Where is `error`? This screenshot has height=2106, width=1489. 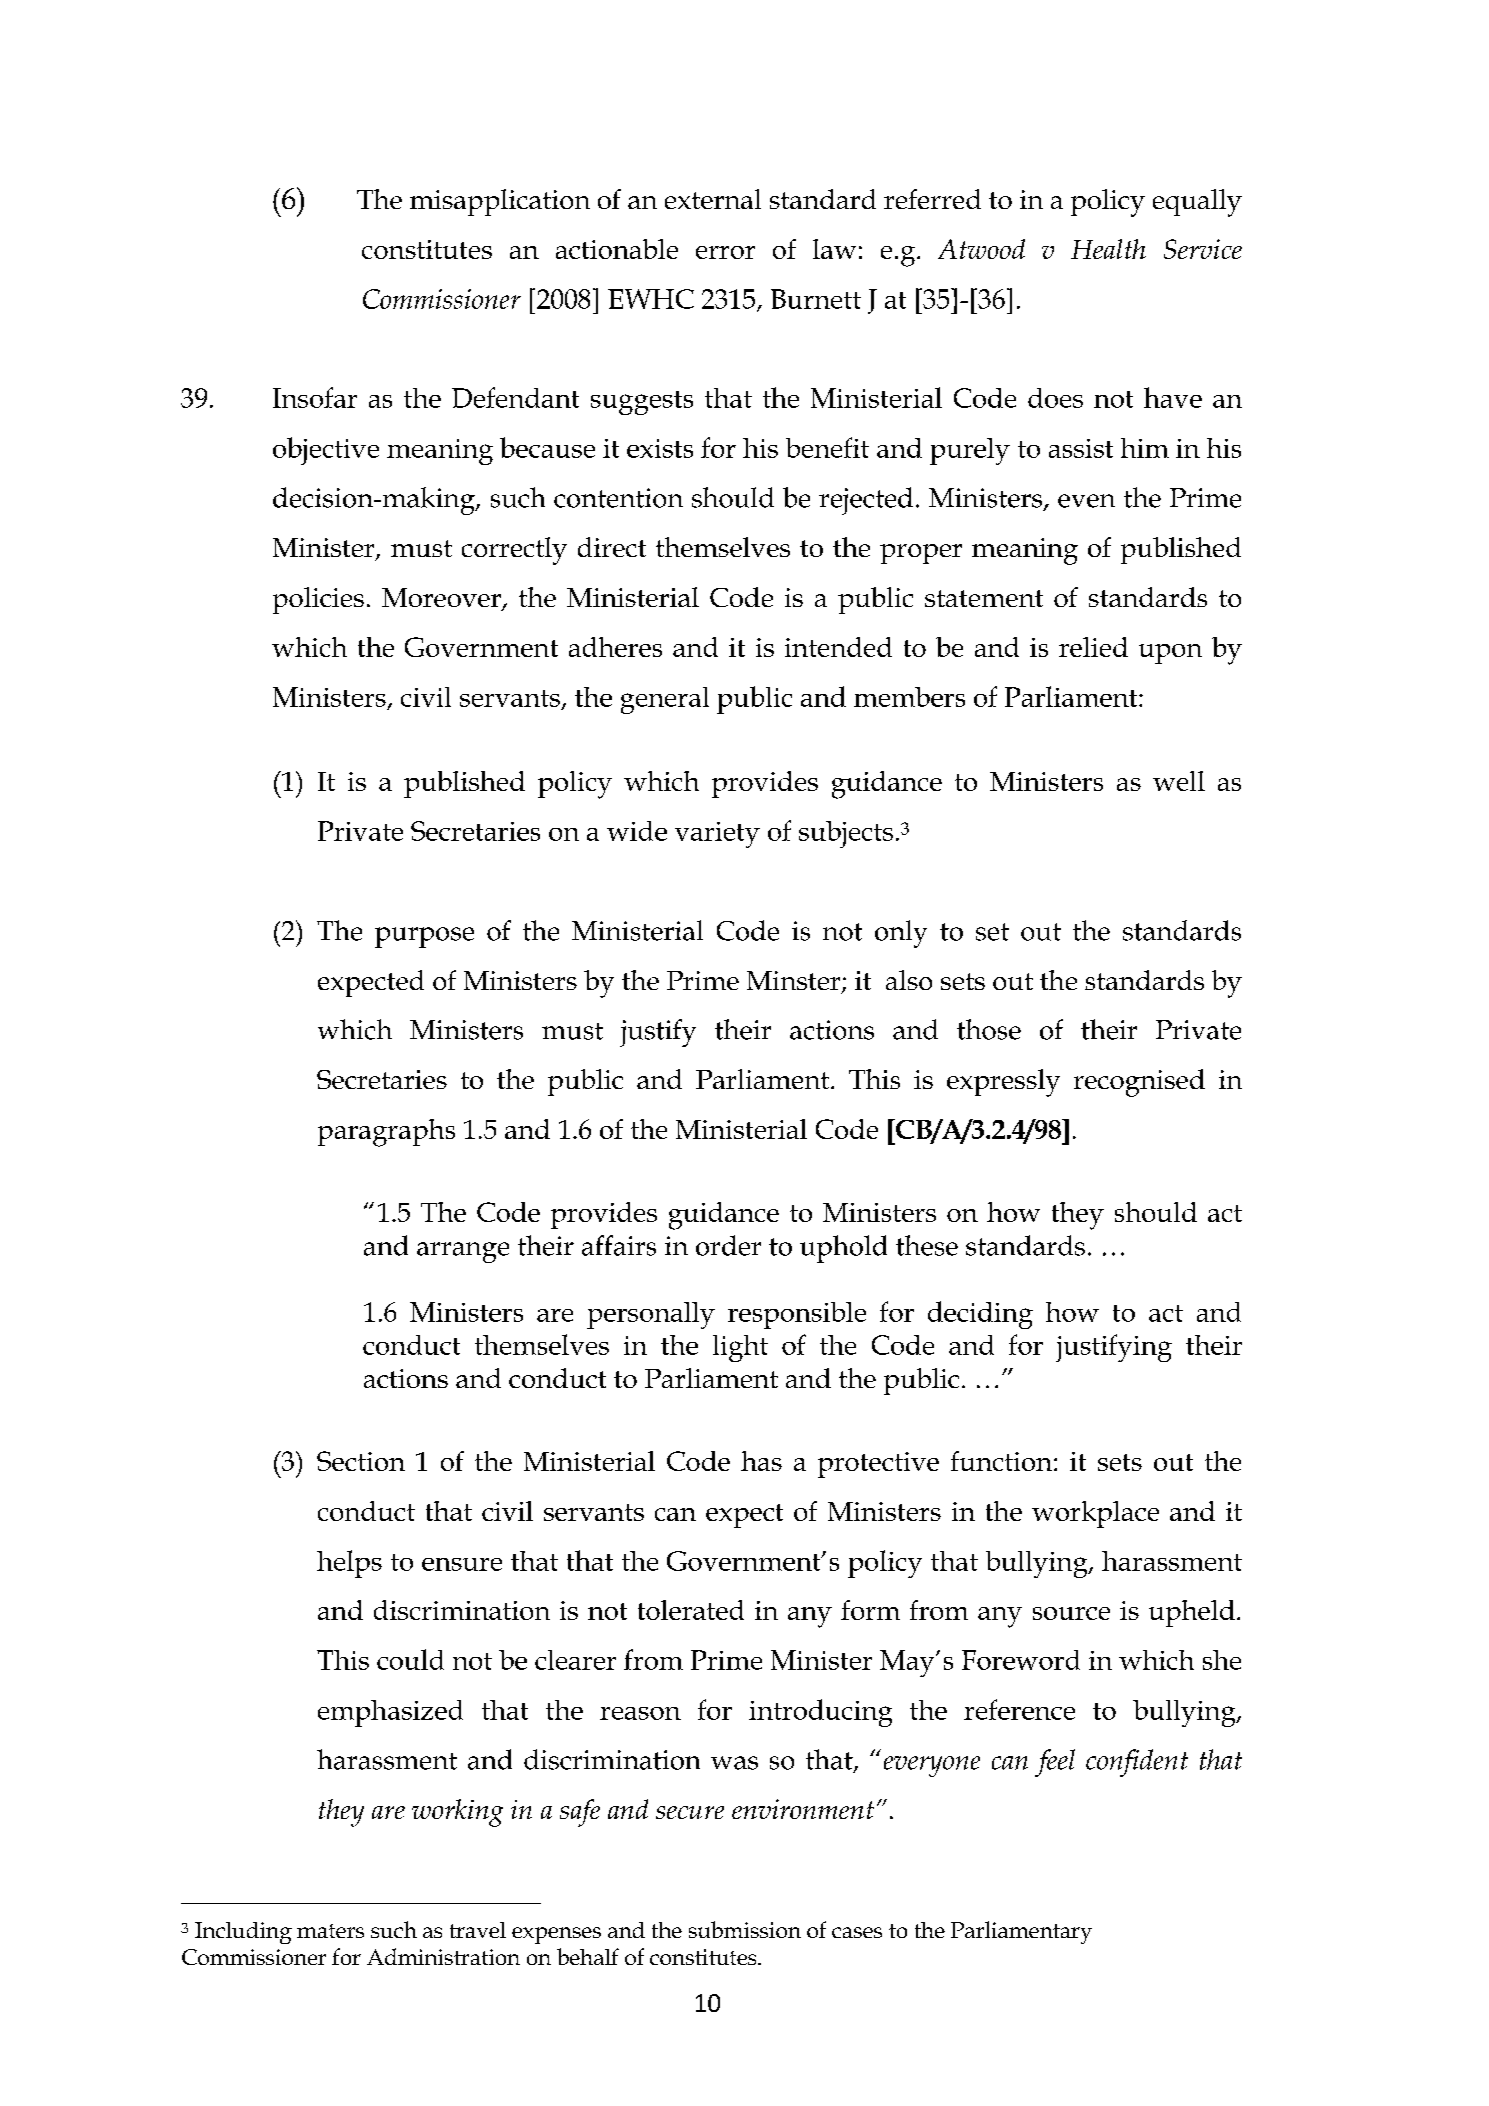
error is located at coordinates (725, 252).
